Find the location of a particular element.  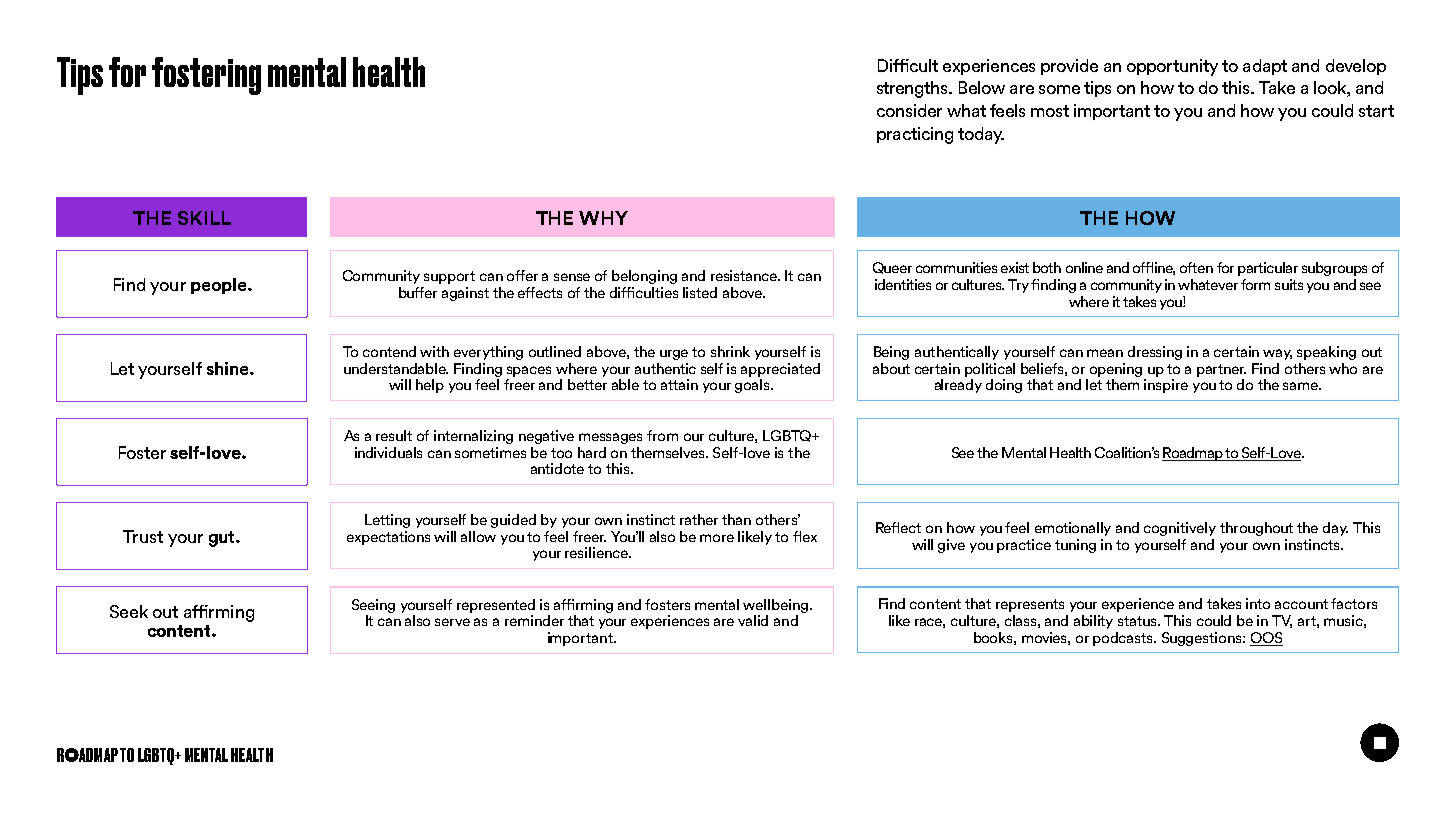

than is located at coordinates (736, 519).
